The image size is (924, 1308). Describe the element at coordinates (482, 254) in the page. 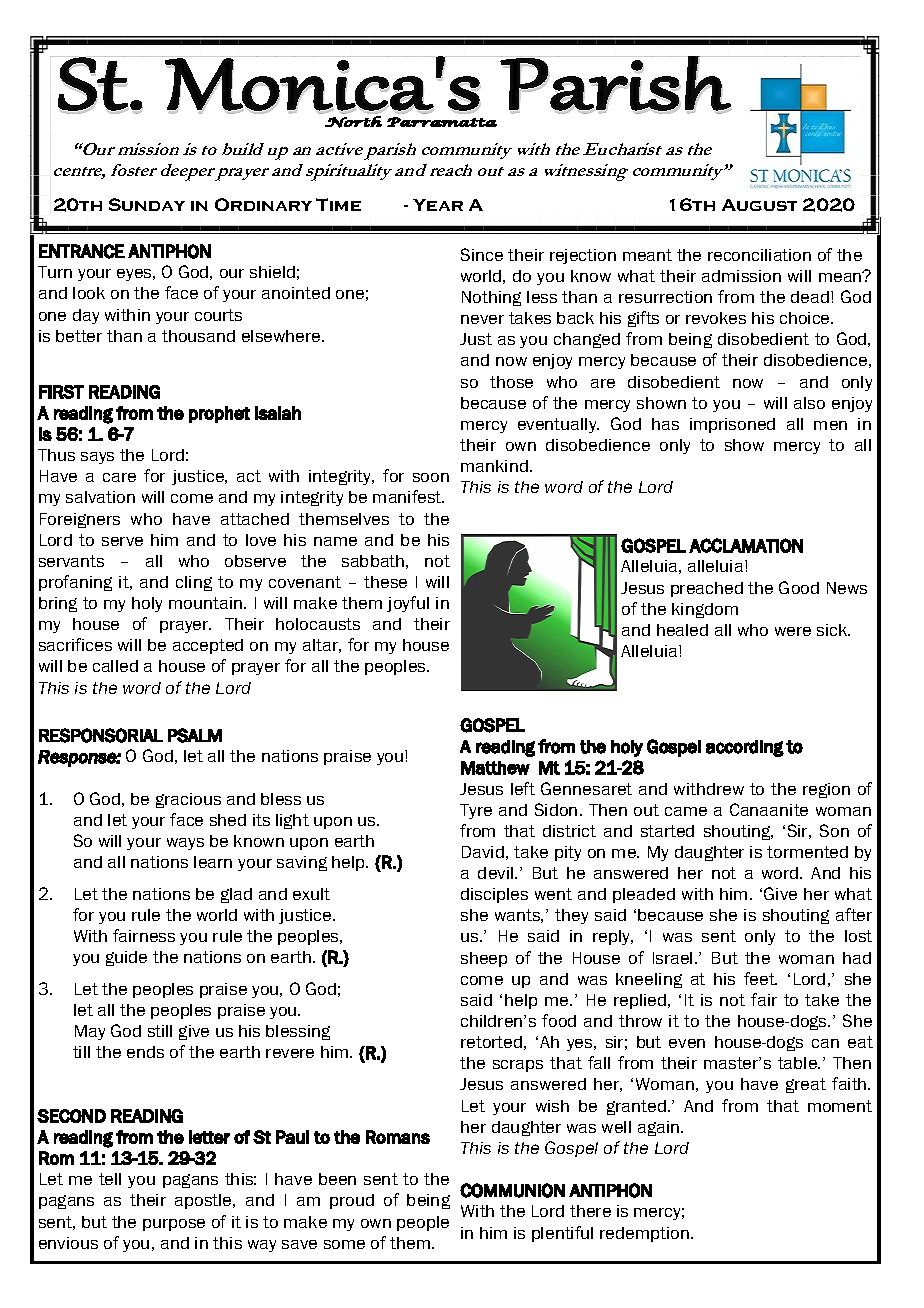

I see `Since` at that location.
